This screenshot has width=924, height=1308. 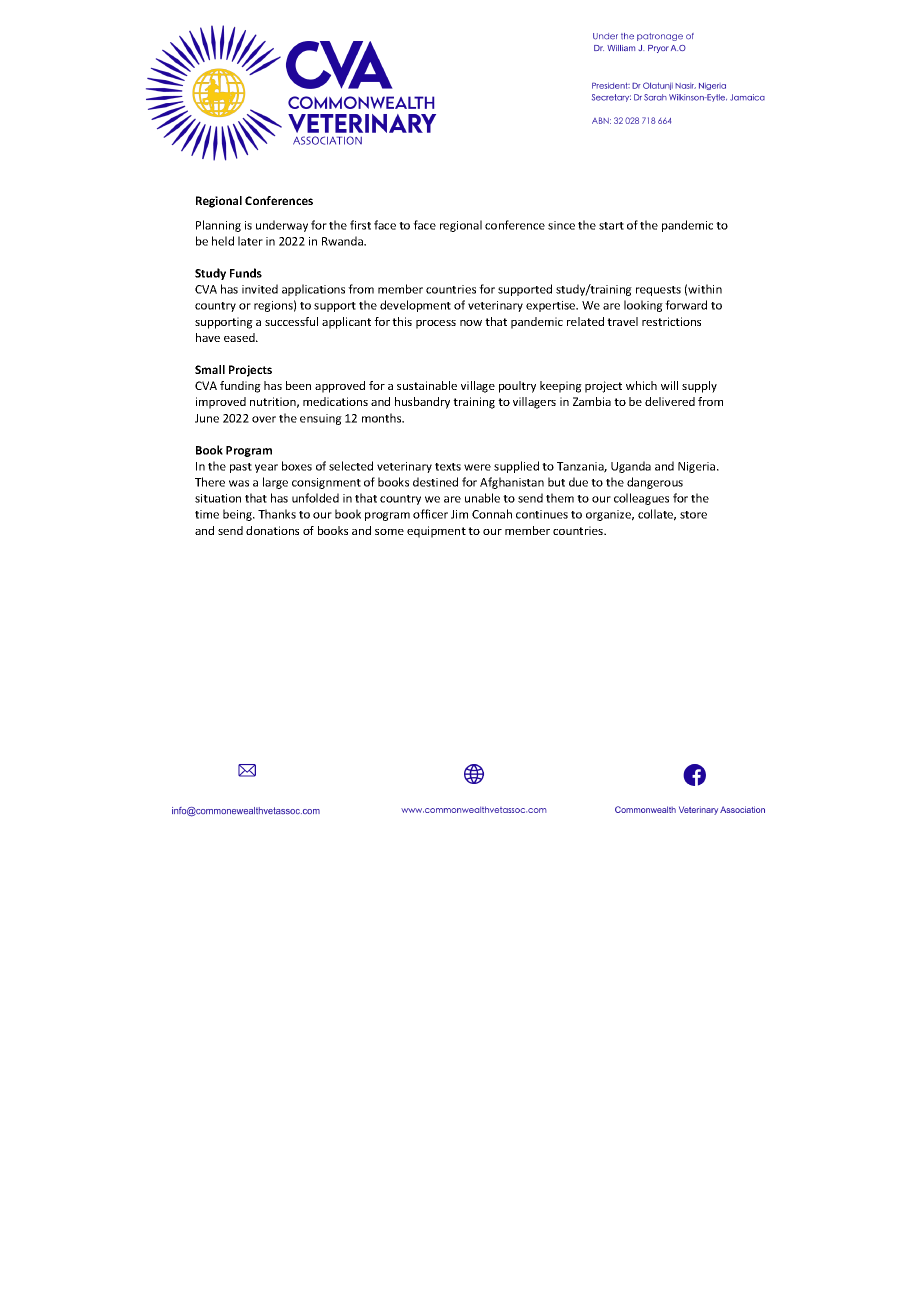 What do you see at coordinates (427, 385) in the screenshot?
I see `sustainable` at bounding box center [427, 385].
